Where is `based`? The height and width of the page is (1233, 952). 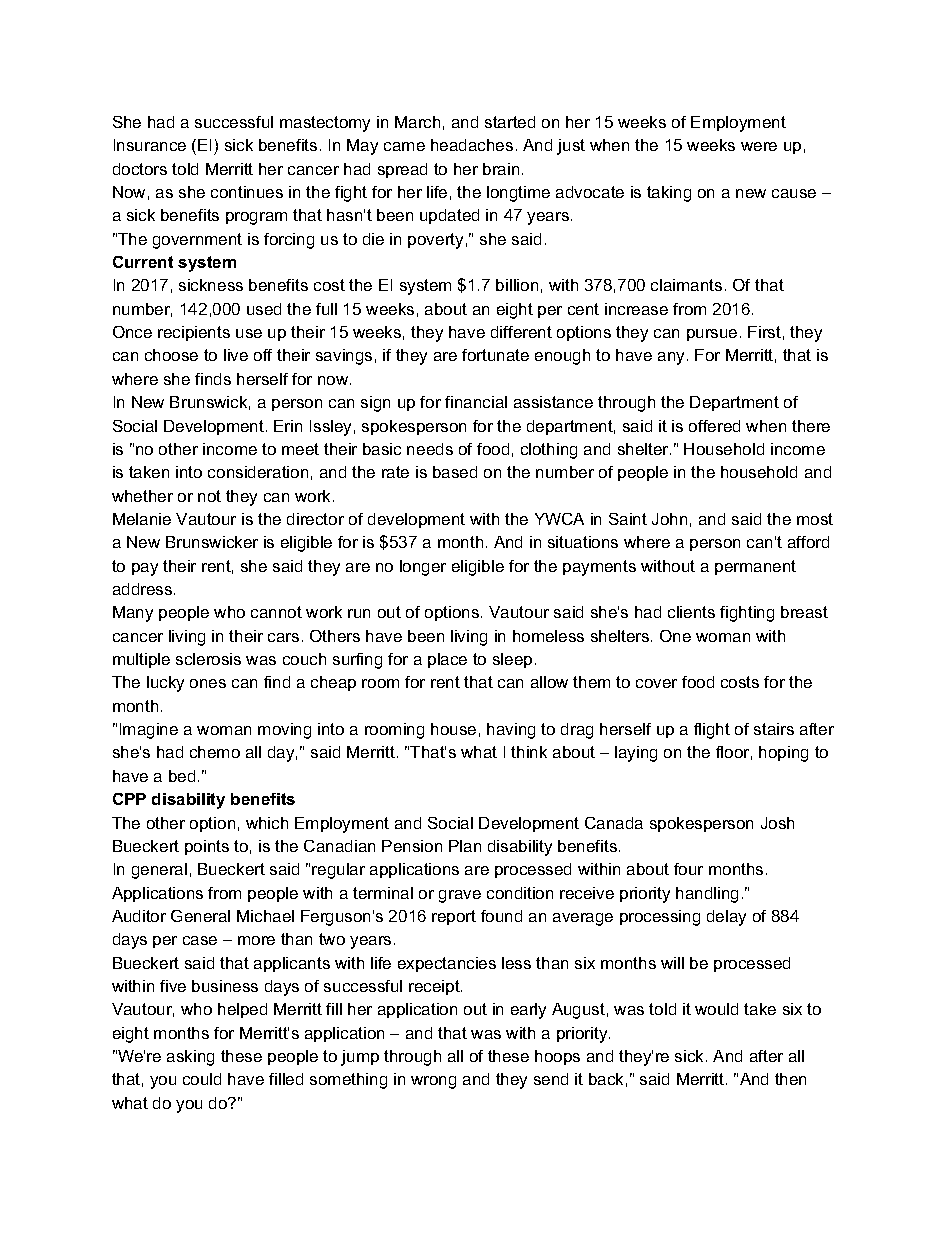
based is located at coordinates (455, 472).
